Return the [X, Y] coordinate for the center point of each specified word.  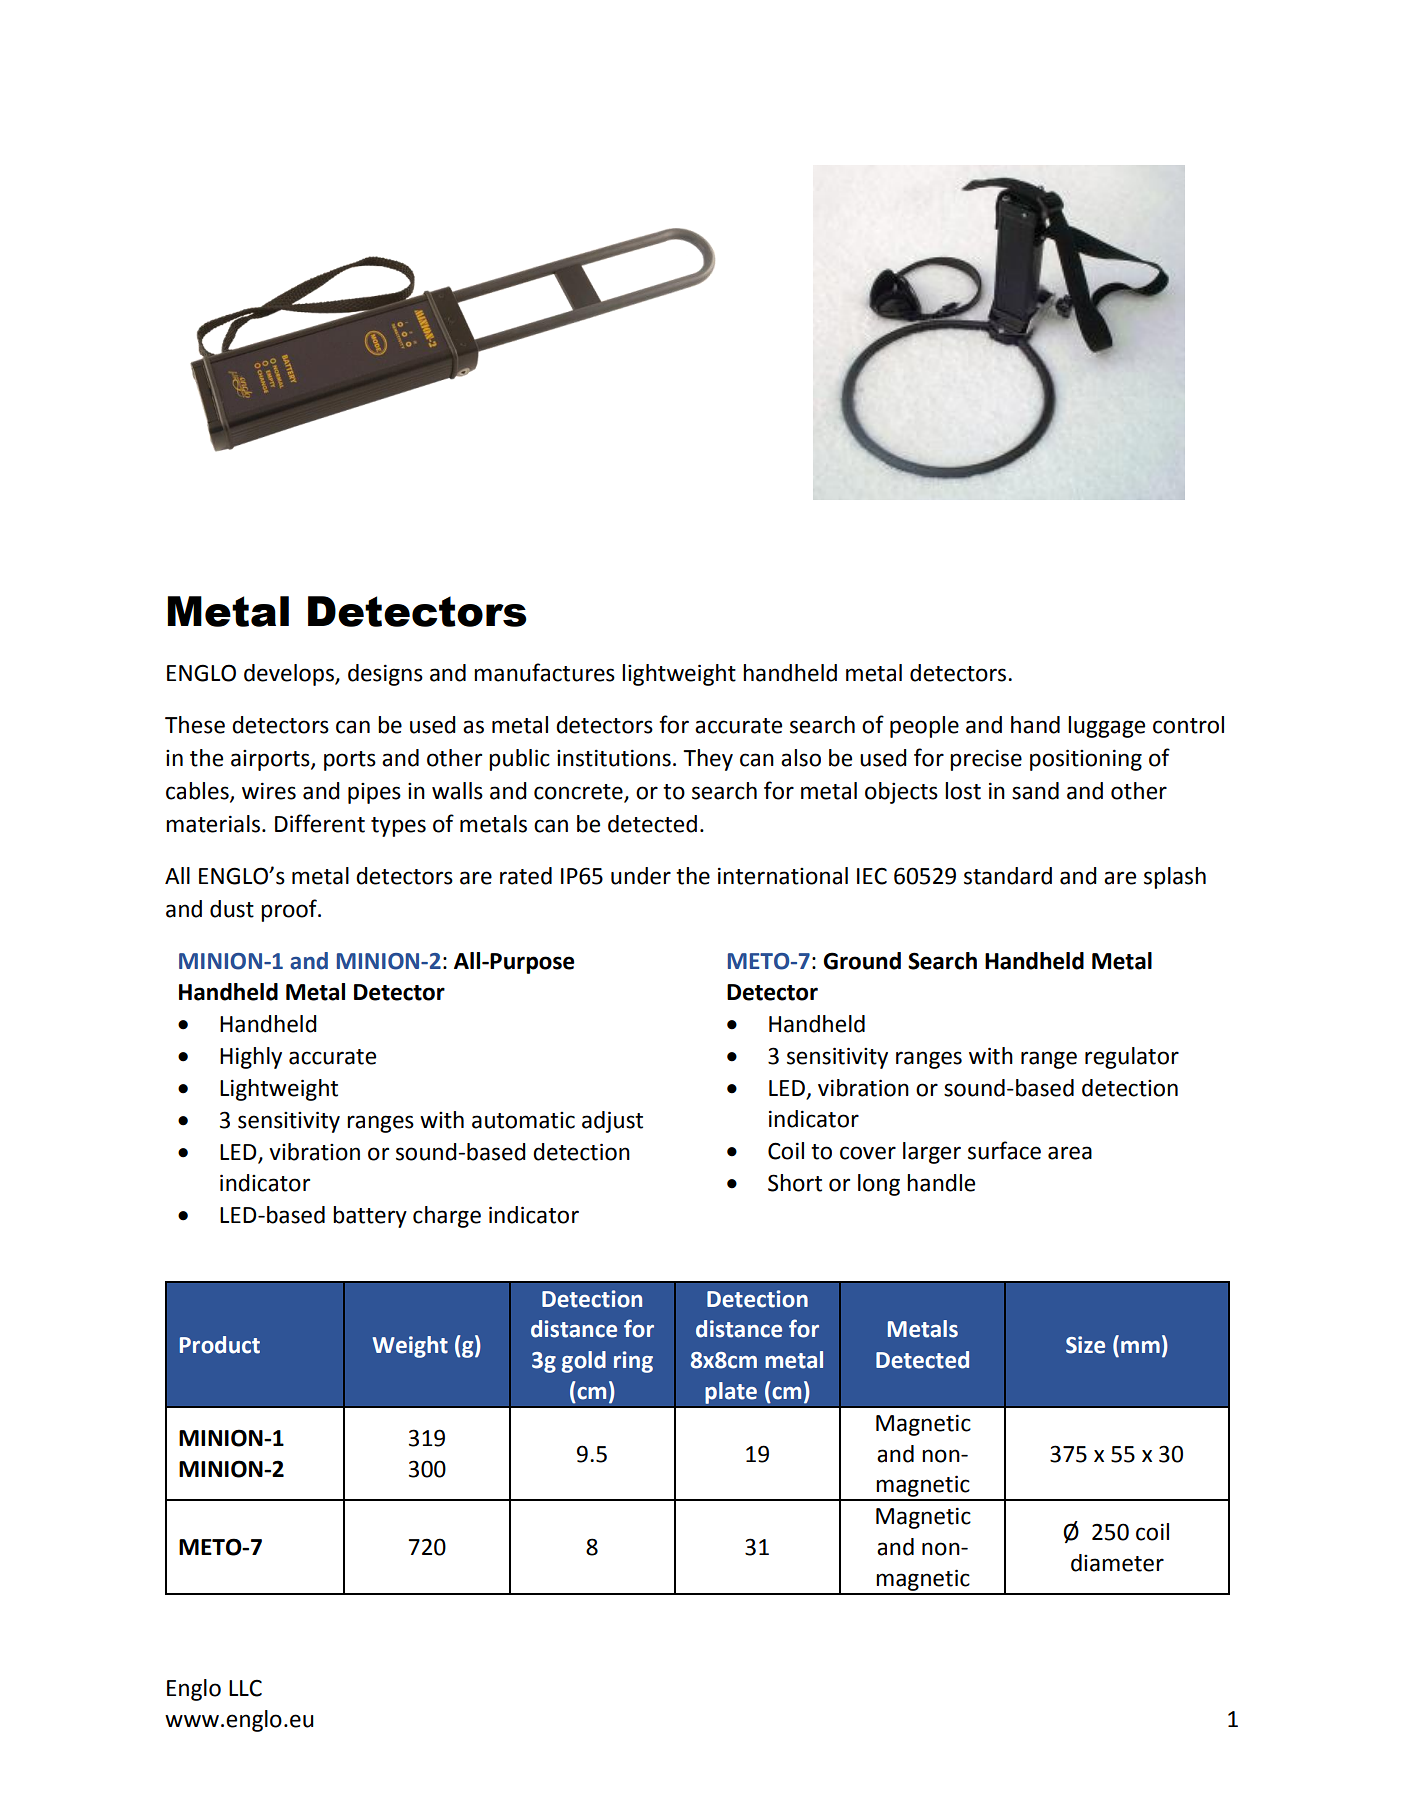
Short [795, 1183]
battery [370, 1217]
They [708, 760]
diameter [1117, 1563]
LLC [245, 1688]
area [1070, 1153]
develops [290, 675]
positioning [1086, 760]
